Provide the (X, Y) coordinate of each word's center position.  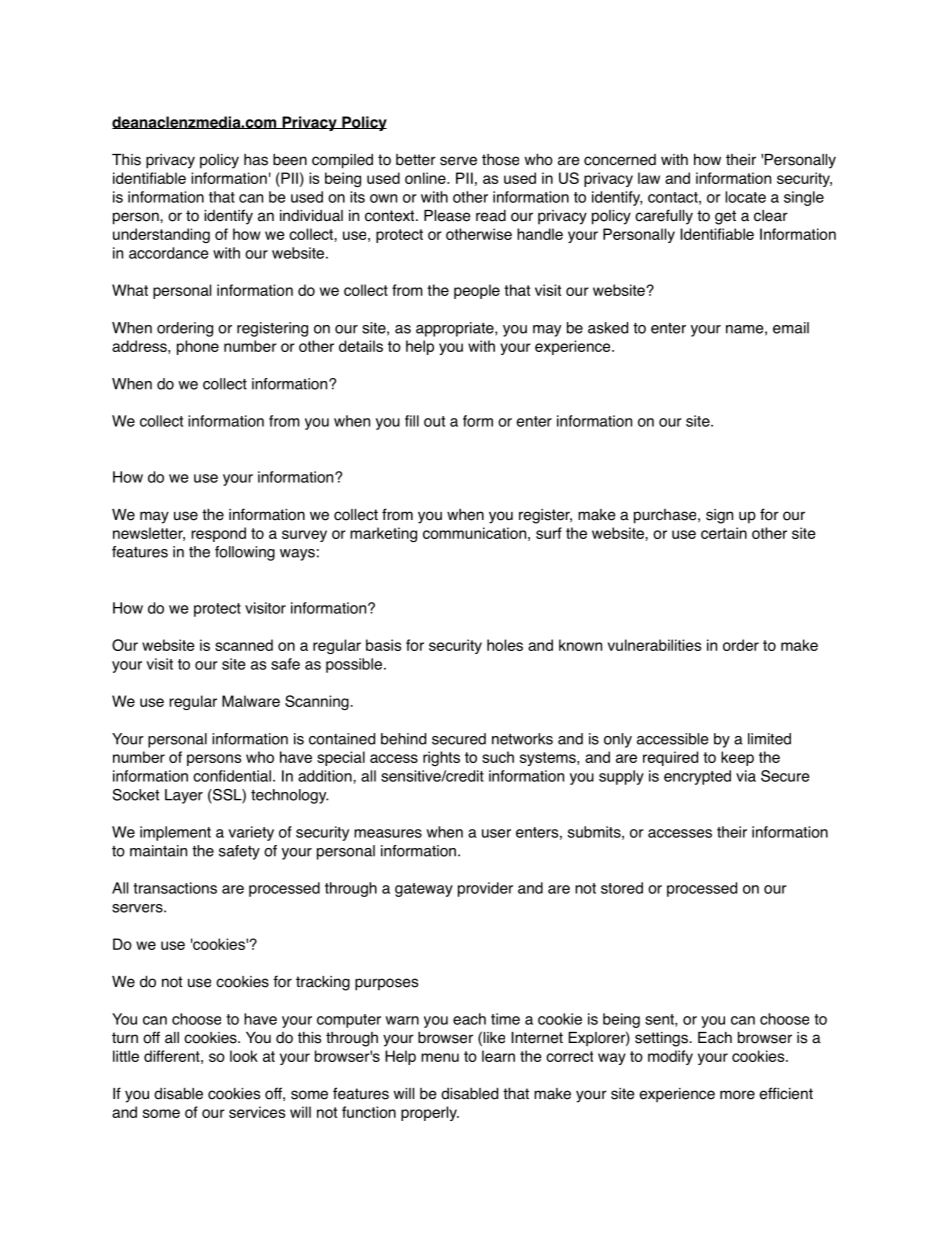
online (426, 178)
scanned (244, 645)
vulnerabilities (654, 645)
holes (505, 645)
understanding (161, 235)
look (244, 1056)
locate (745, 197)
